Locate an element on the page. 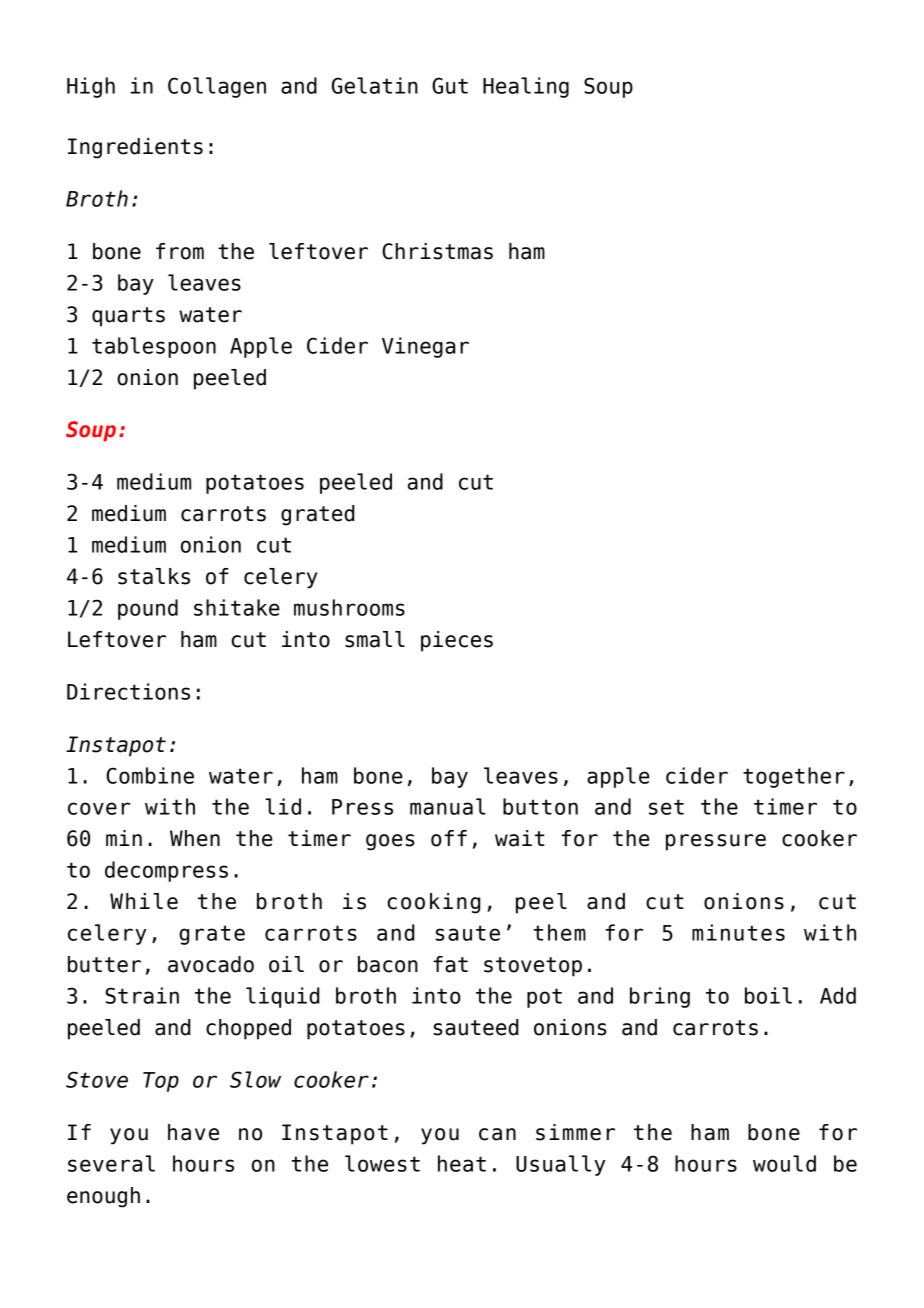 The height and width of the document is (1308, 924). together is located at coordinates (794, 777).
